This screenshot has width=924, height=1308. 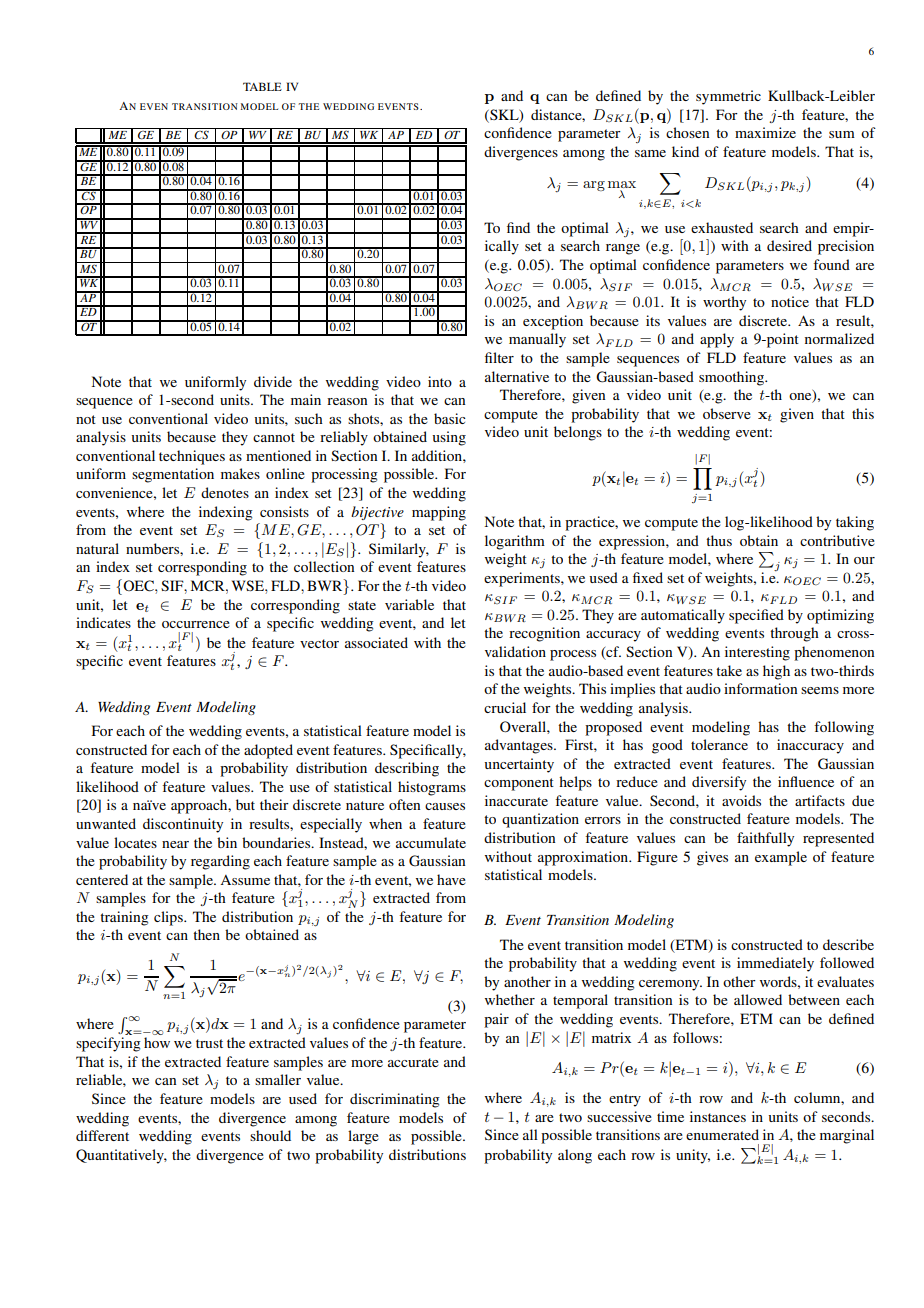 What do you see at coordinates (765, 132) in the screenshot?
I see `maximize` at bounding box center [765, 132].
